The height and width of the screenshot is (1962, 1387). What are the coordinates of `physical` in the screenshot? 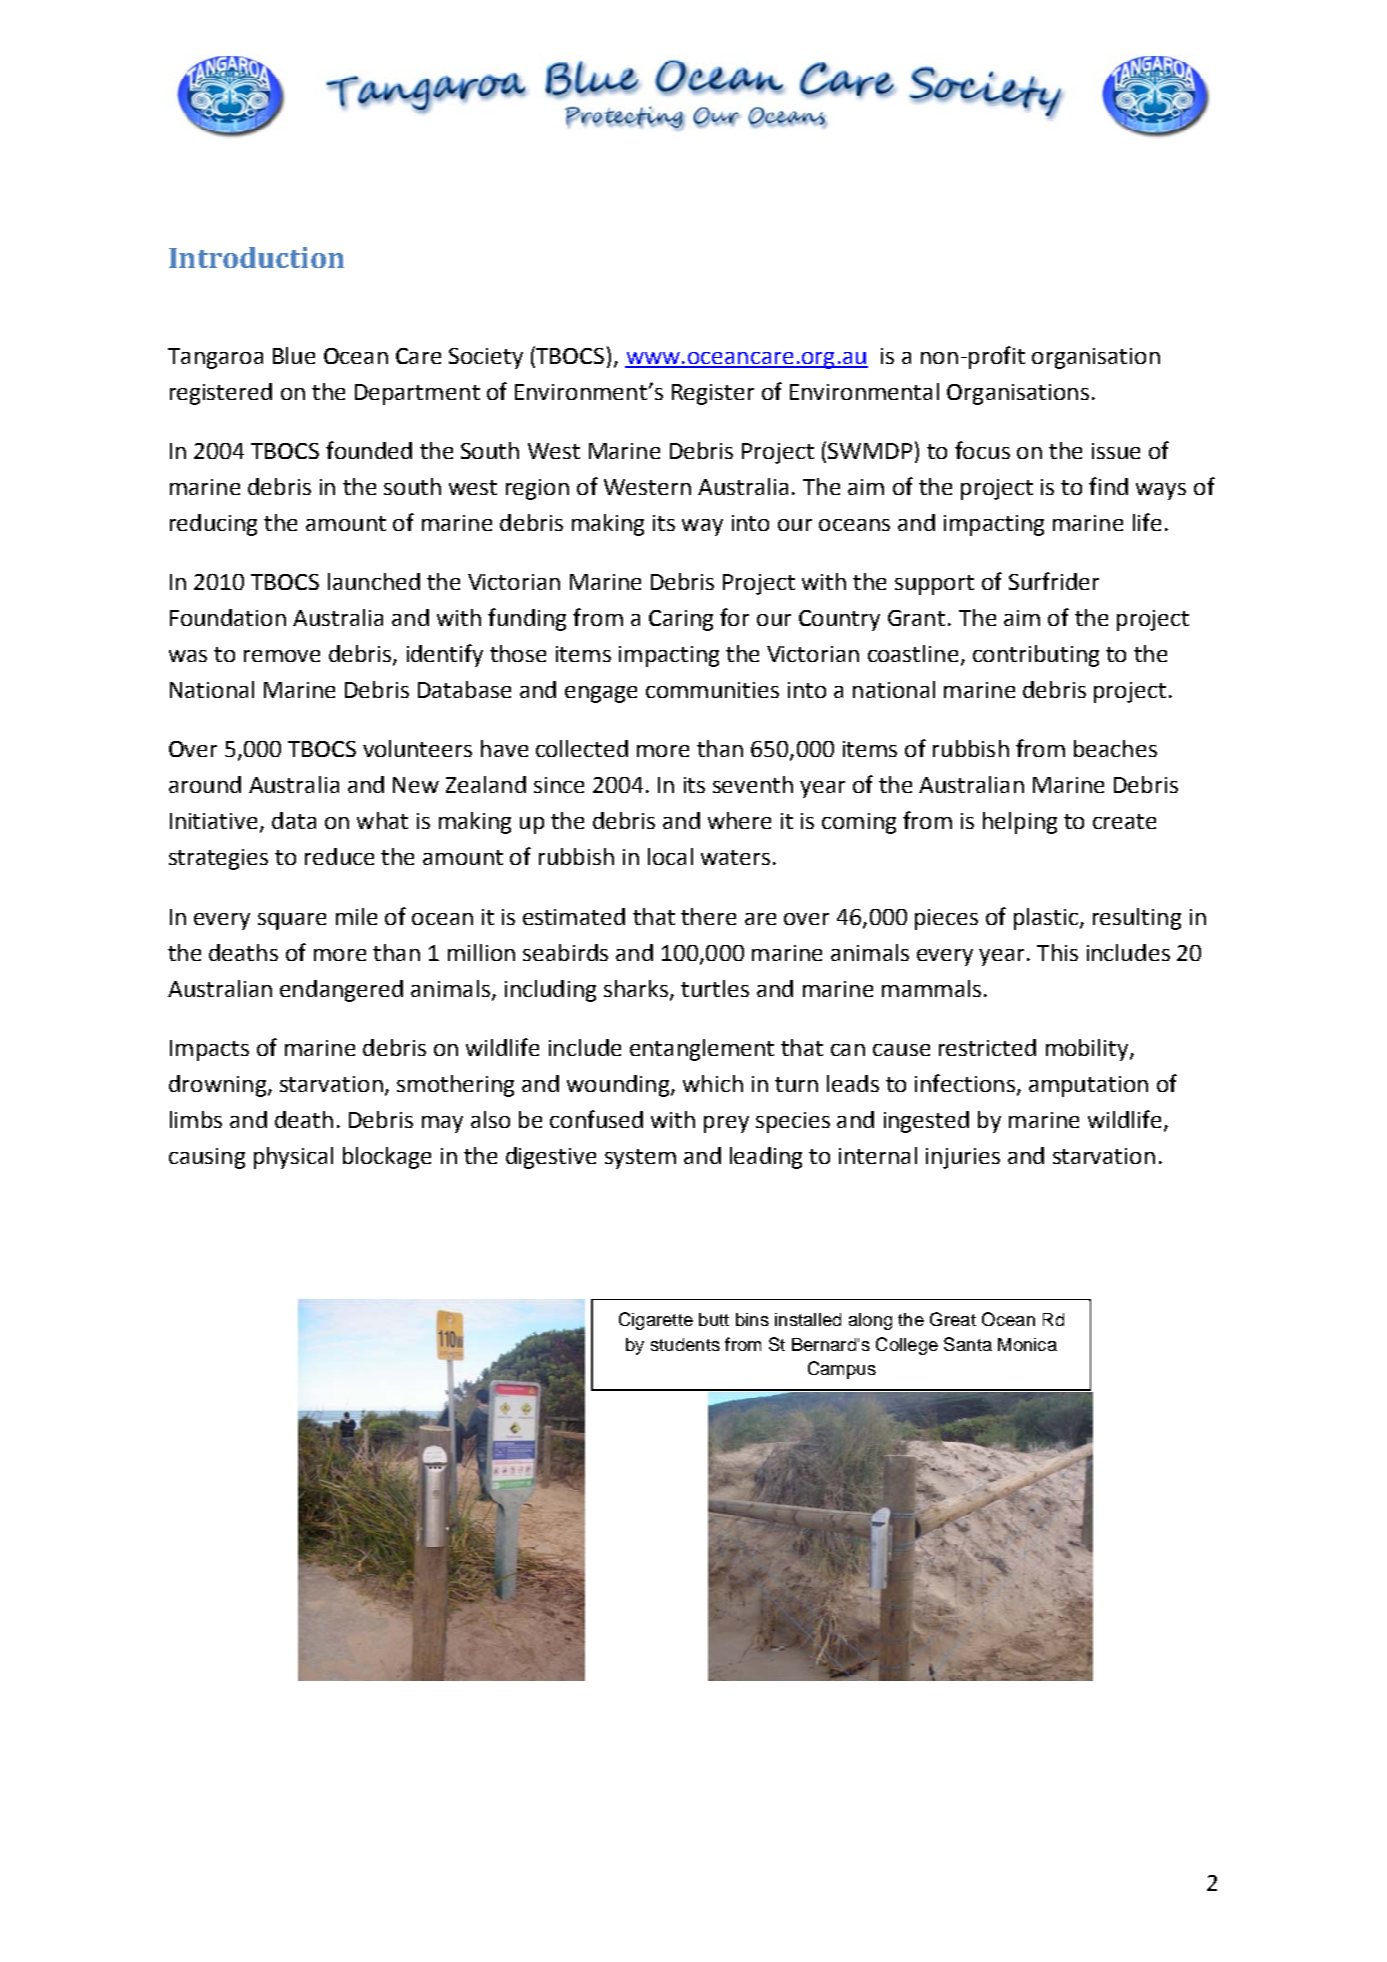 It's located at (293, 1158).
